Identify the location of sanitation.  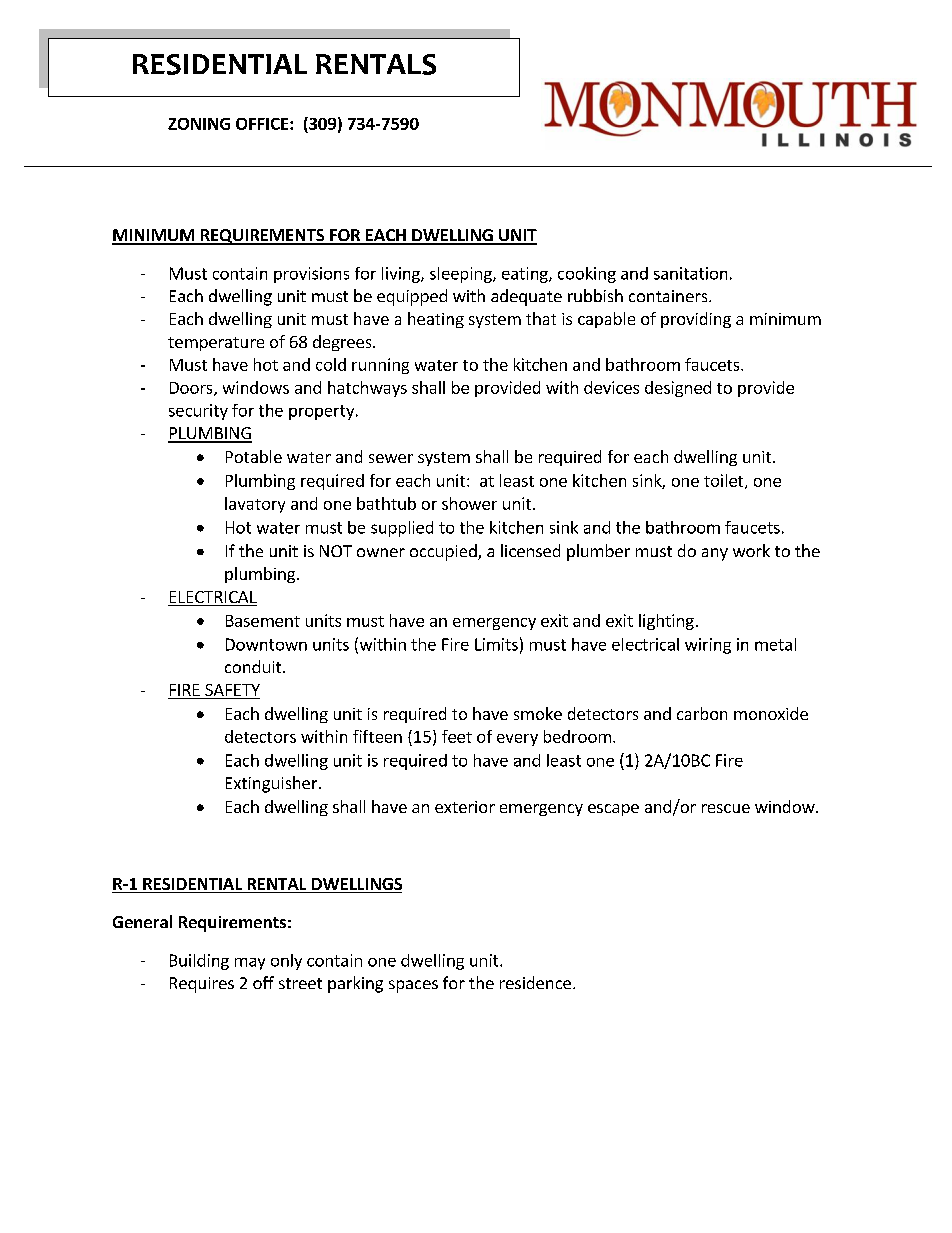
(690, 273).
